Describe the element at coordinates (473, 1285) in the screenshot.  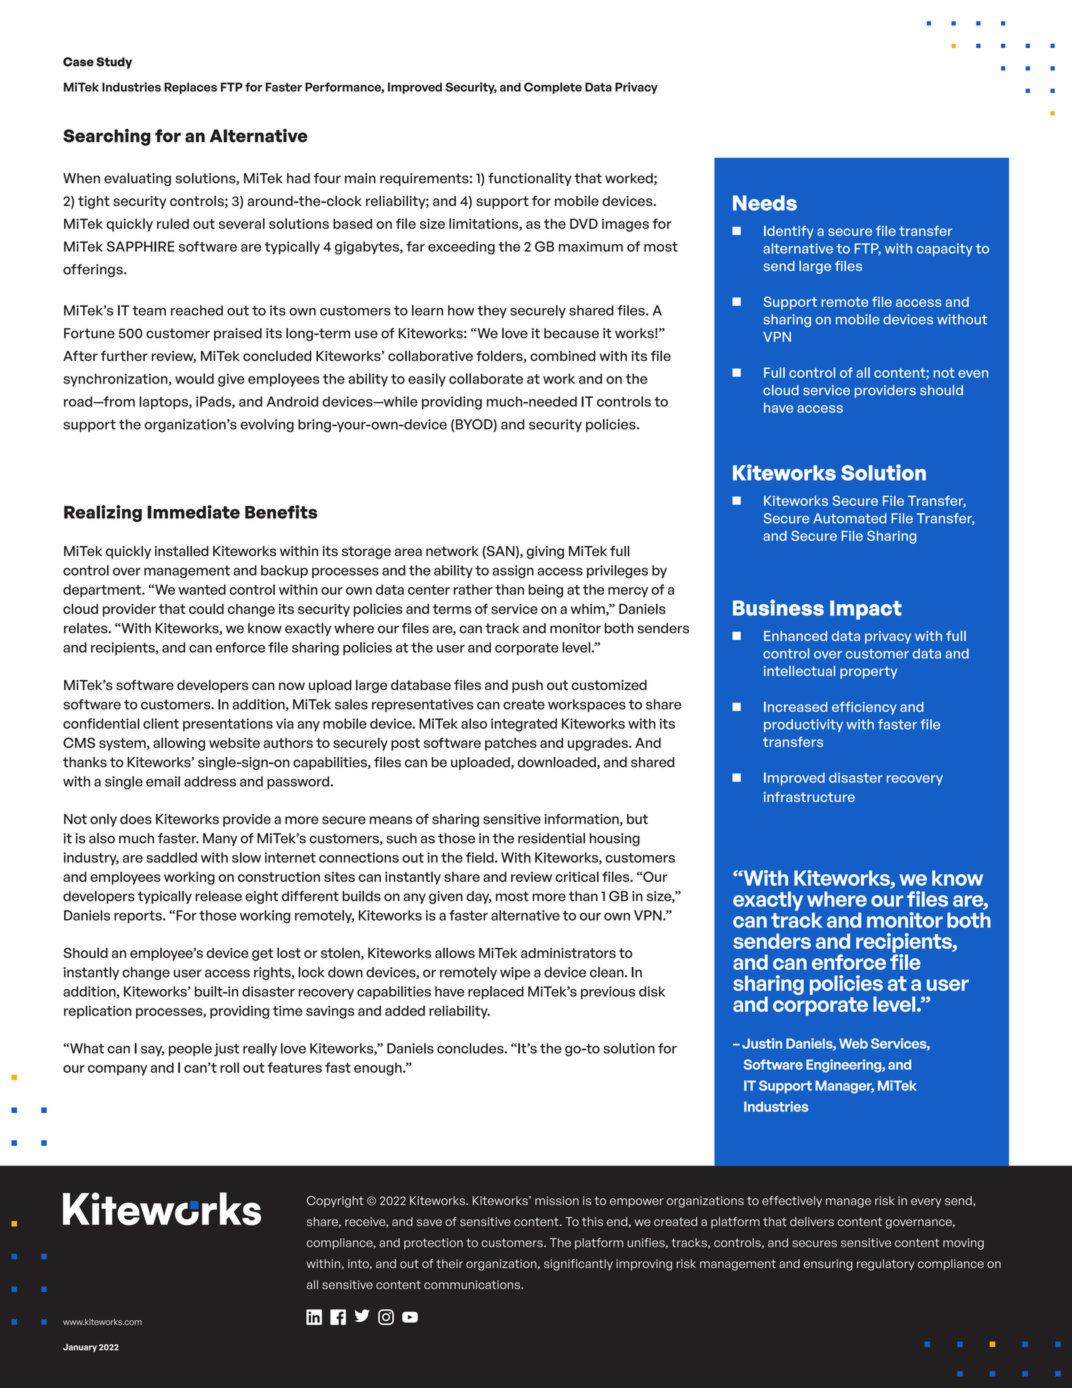
I see `communications` at that location.
